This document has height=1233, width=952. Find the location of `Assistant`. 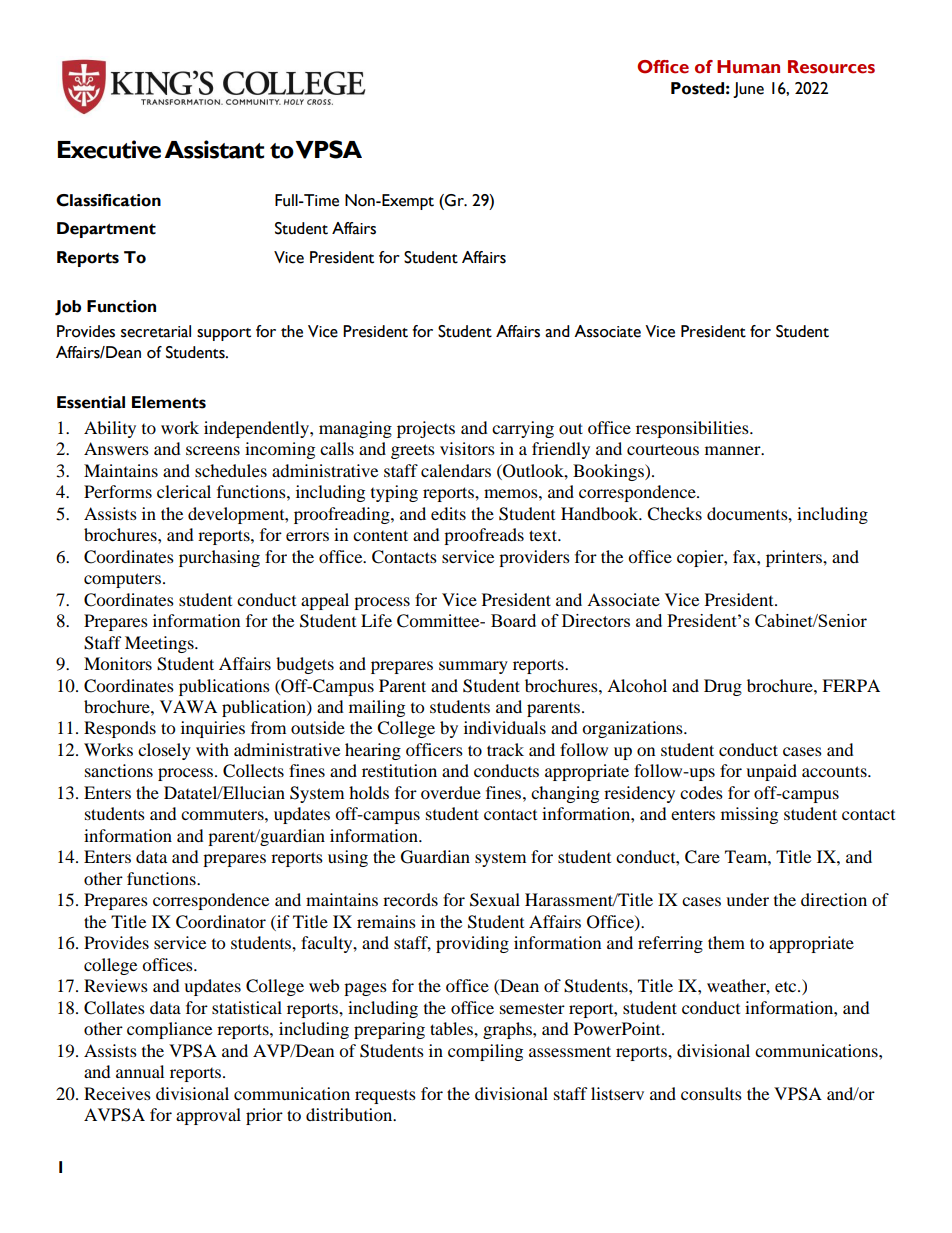

Assistant is located at coordinates (214, 149).
